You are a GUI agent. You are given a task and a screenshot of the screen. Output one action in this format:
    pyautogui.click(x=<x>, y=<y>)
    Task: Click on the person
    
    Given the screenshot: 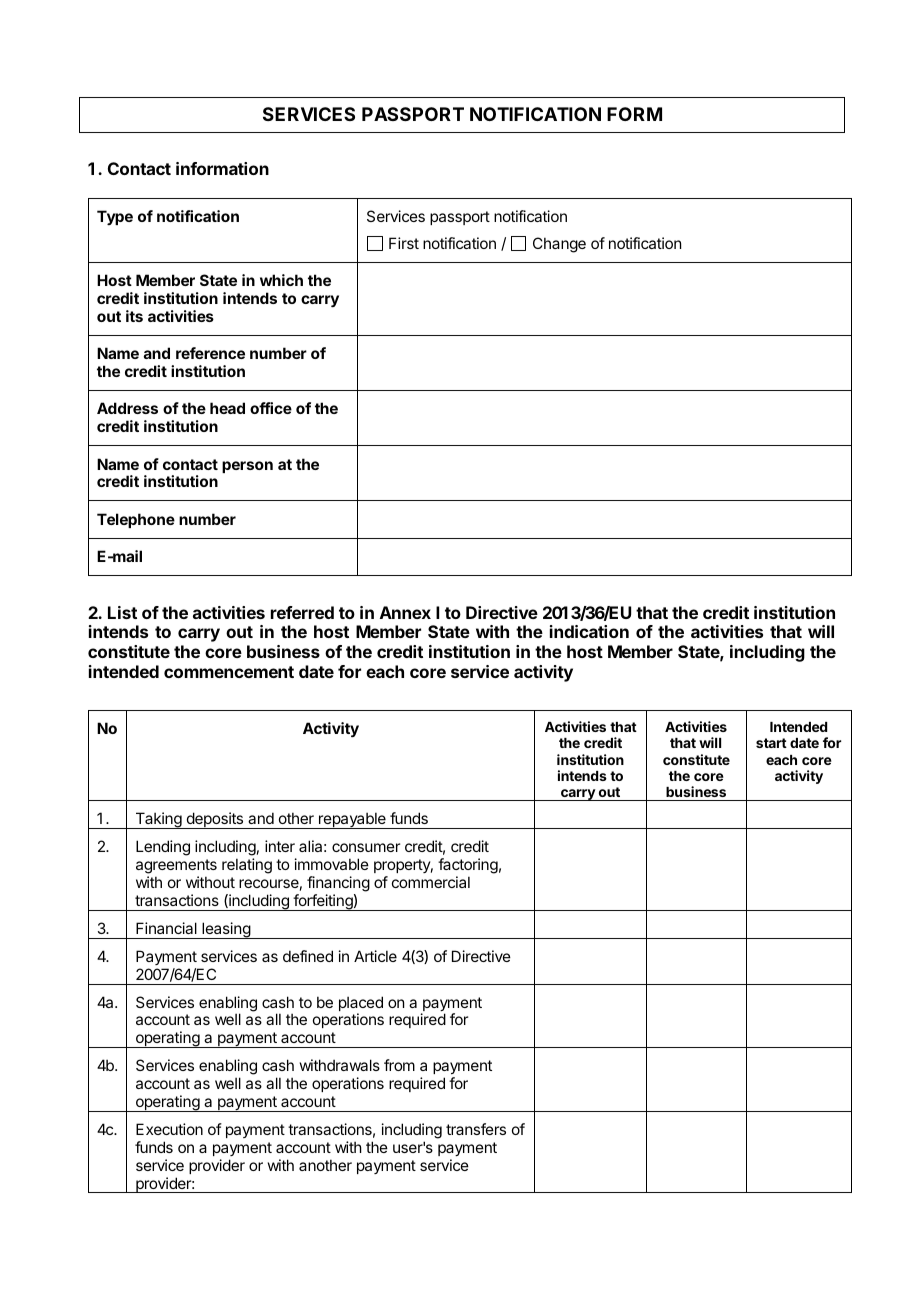 What is the action you would take?
    pyautogui.click(x=247, y=467)
